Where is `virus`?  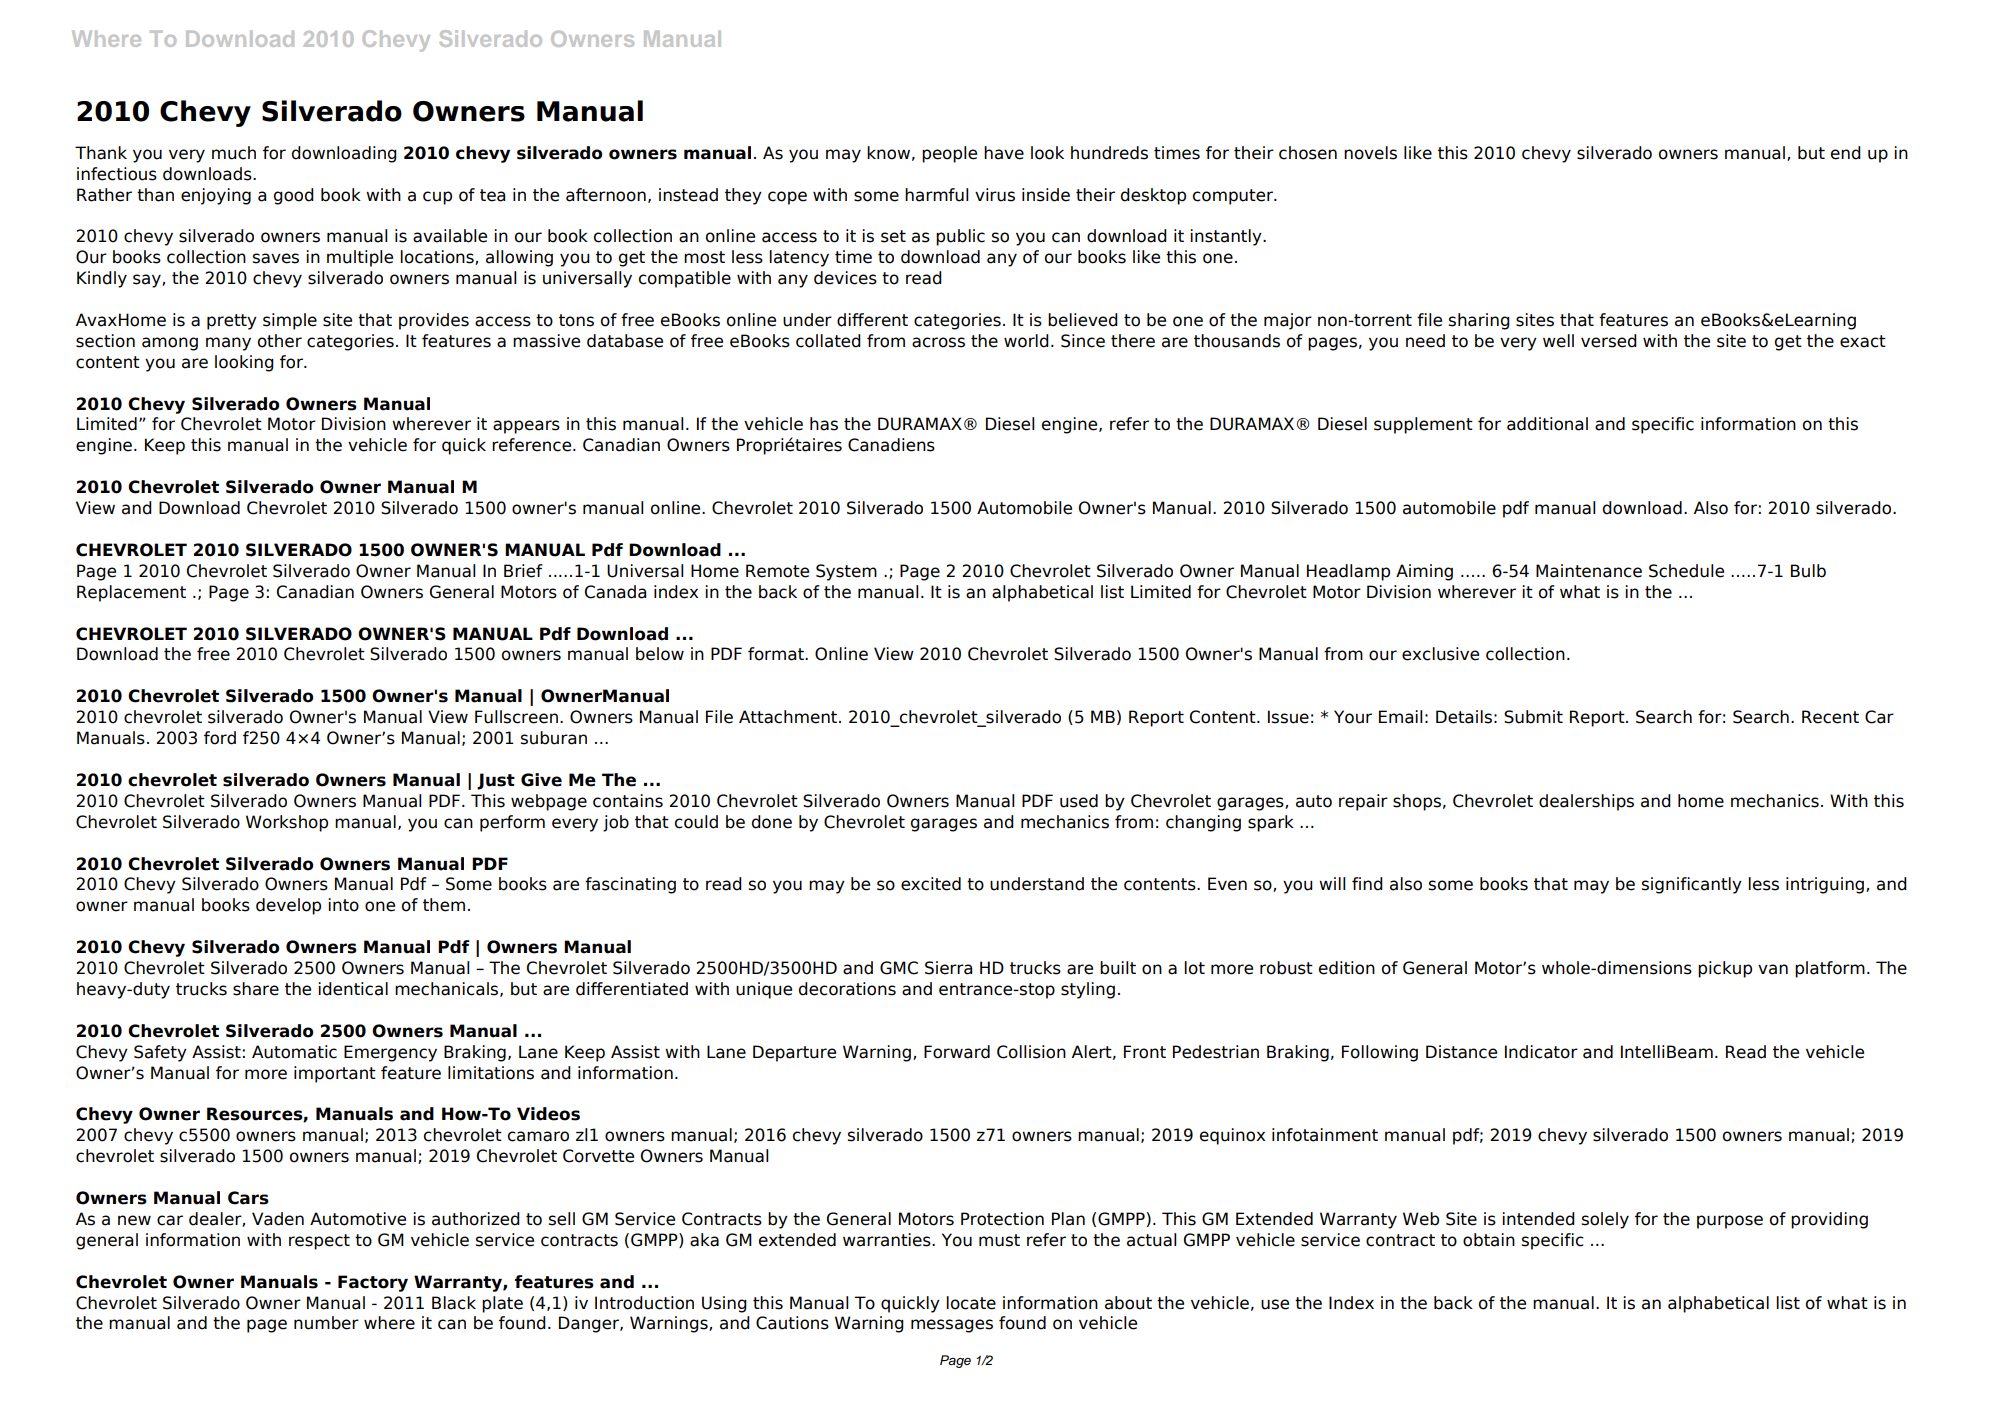
virus is located at coordinates (995, 195).
